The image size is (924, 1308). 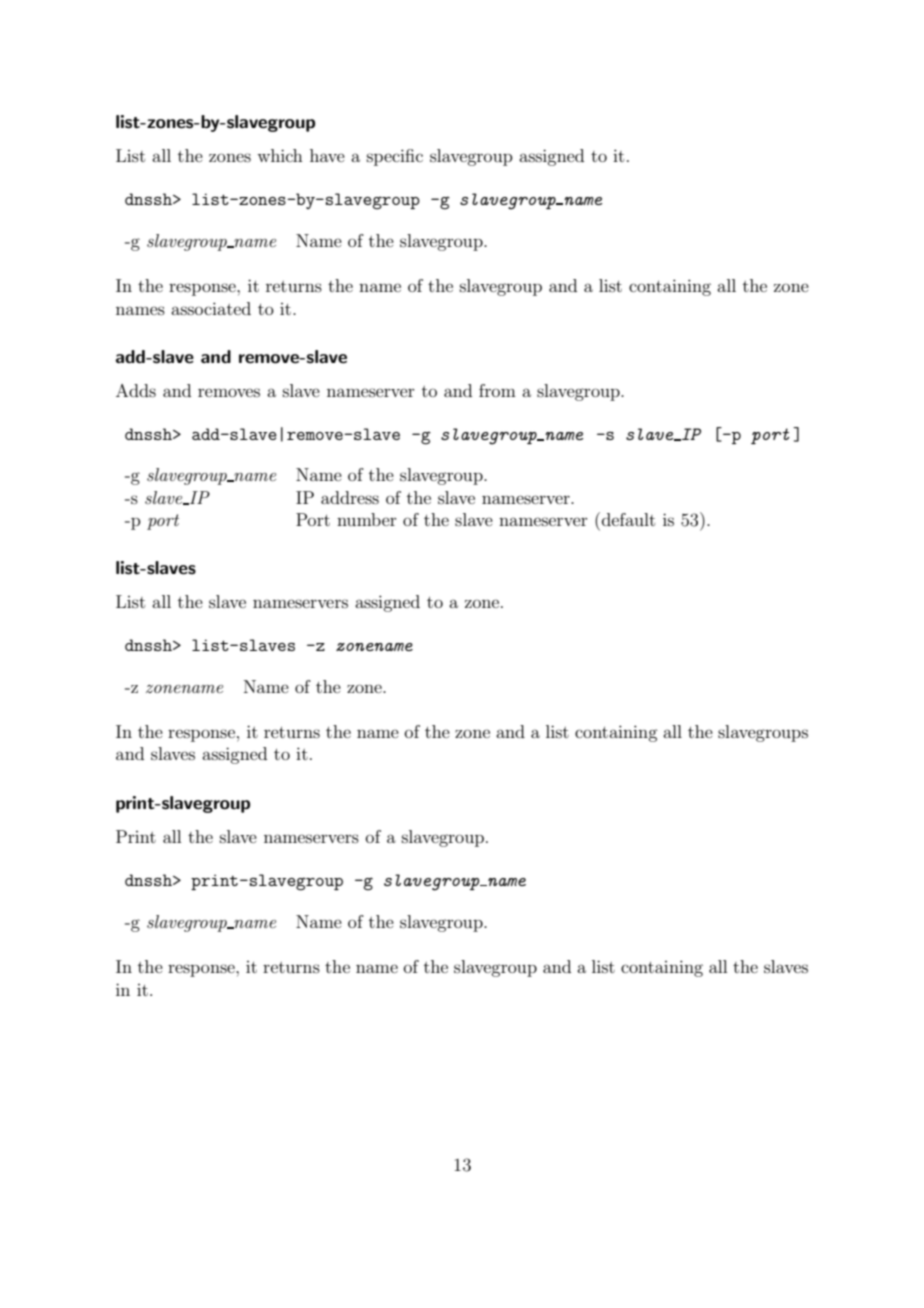 What do you see at coordinates (497, 390) in the document?
I see `from` at bounding box center [497, 390].
